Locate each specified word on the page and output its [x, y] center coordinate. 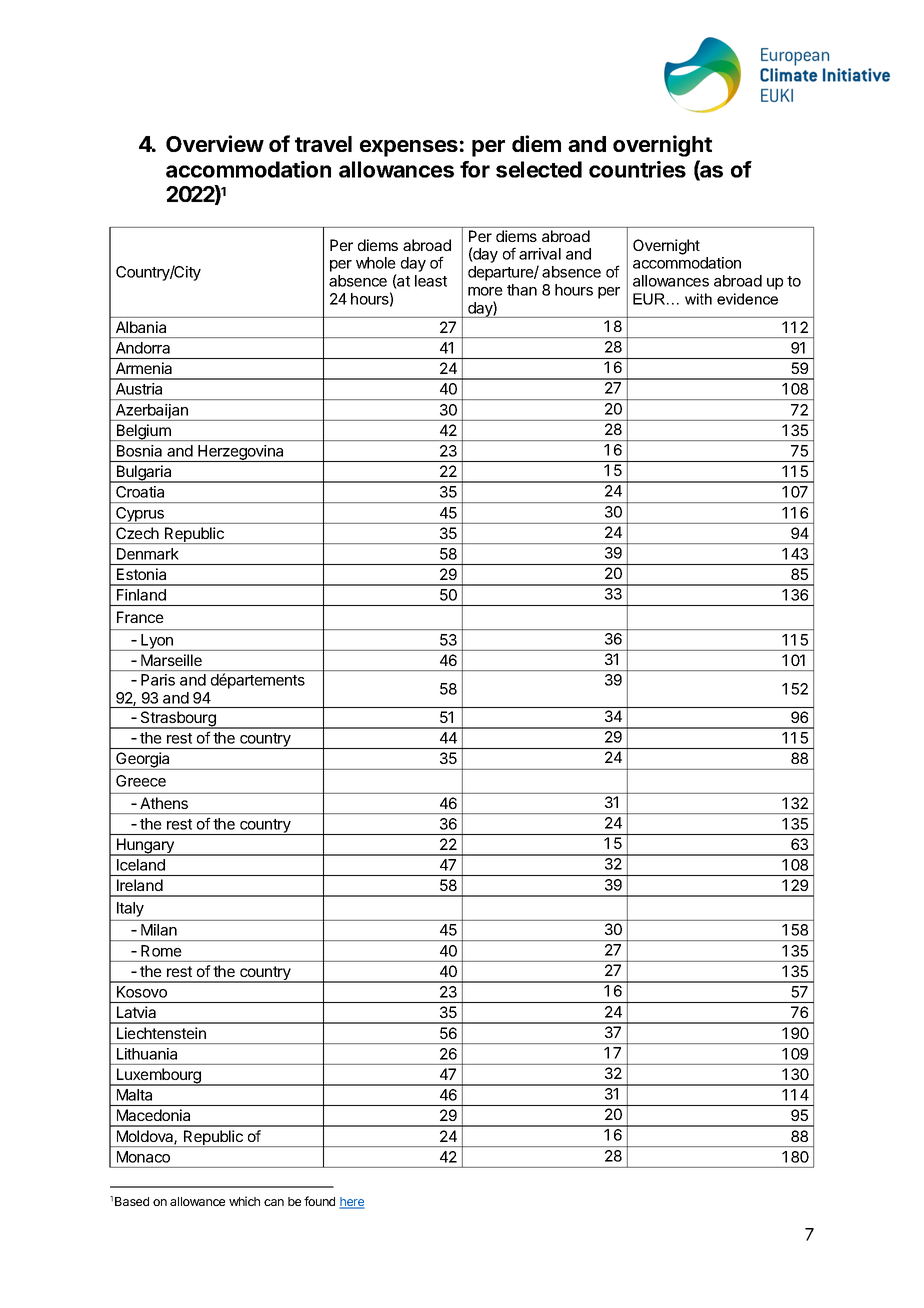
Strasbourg [178, 720]
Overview [215, 143]
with [698, 299]
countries [637, 169]
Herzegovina [241, 453]
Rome [161, 951]
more [485, 291]
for [475, 169]
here [352, 1203]
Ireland [140, 885]
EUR [649, 299]
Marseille [171, 660]
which [244, 1201]
